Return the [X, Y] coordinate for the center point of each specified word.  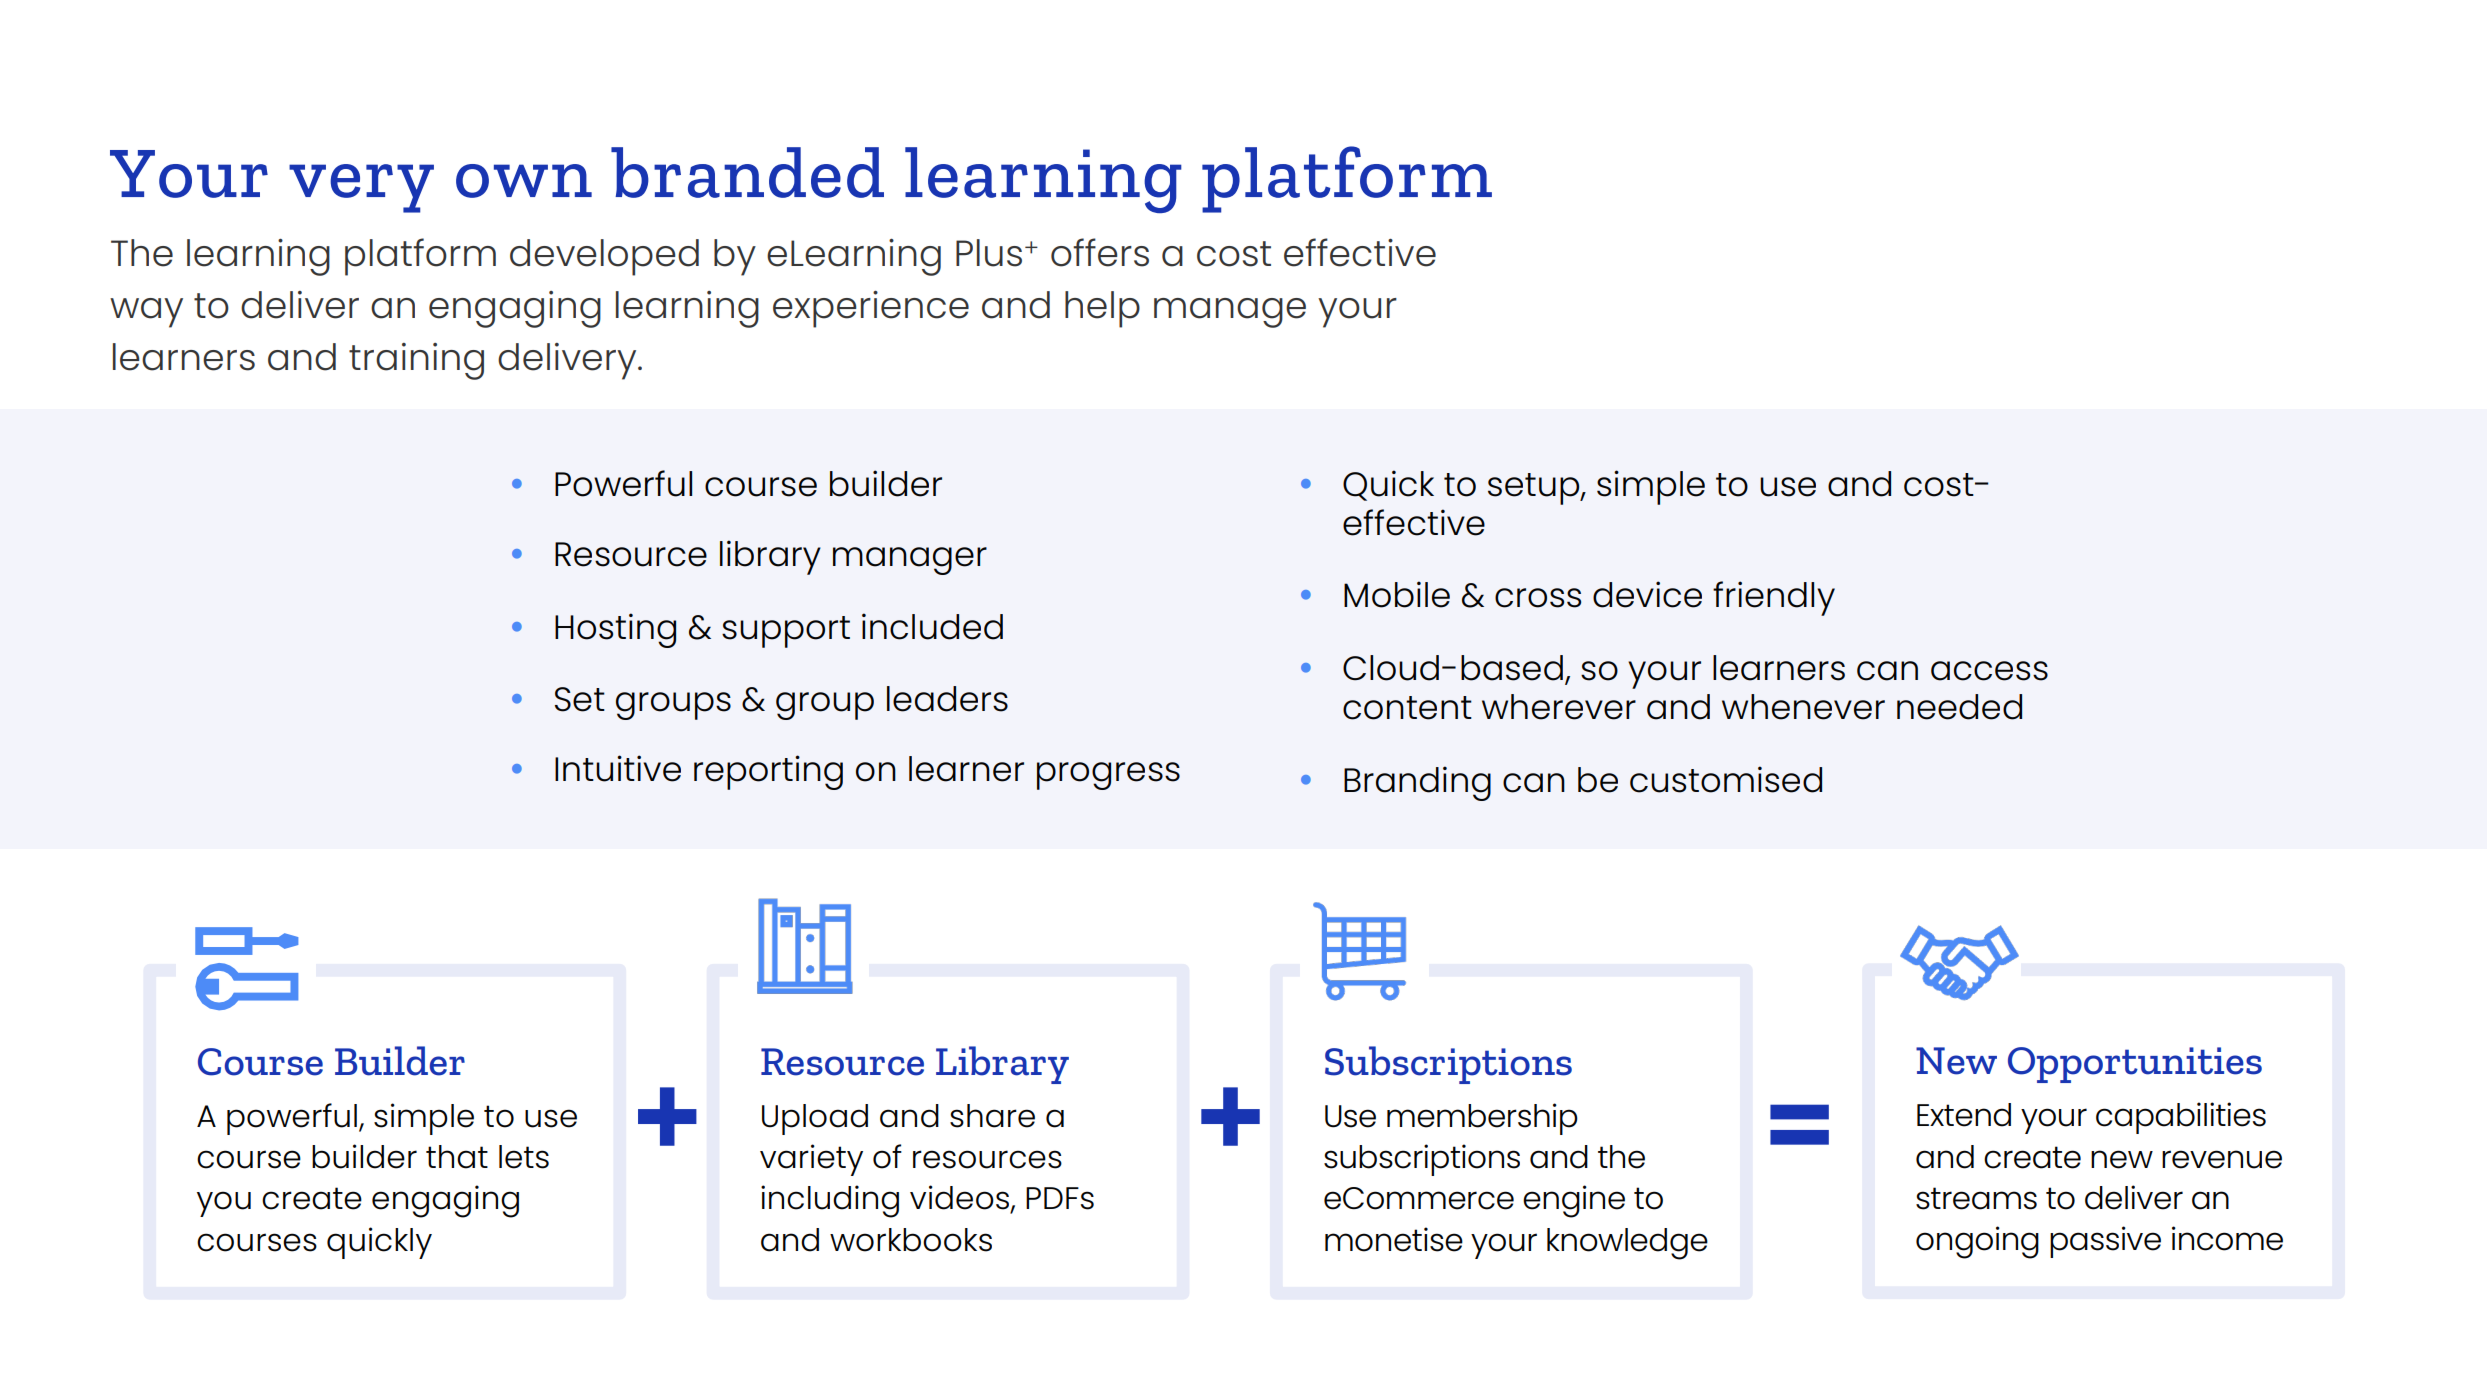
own [524, 181]
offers [1100, 252]
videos [961, 1198]
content [1407, 708]
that [457, 1157]
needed [1959, 707]
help [1102, 309]
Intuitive [618, 768]
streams [1976, 1198]
